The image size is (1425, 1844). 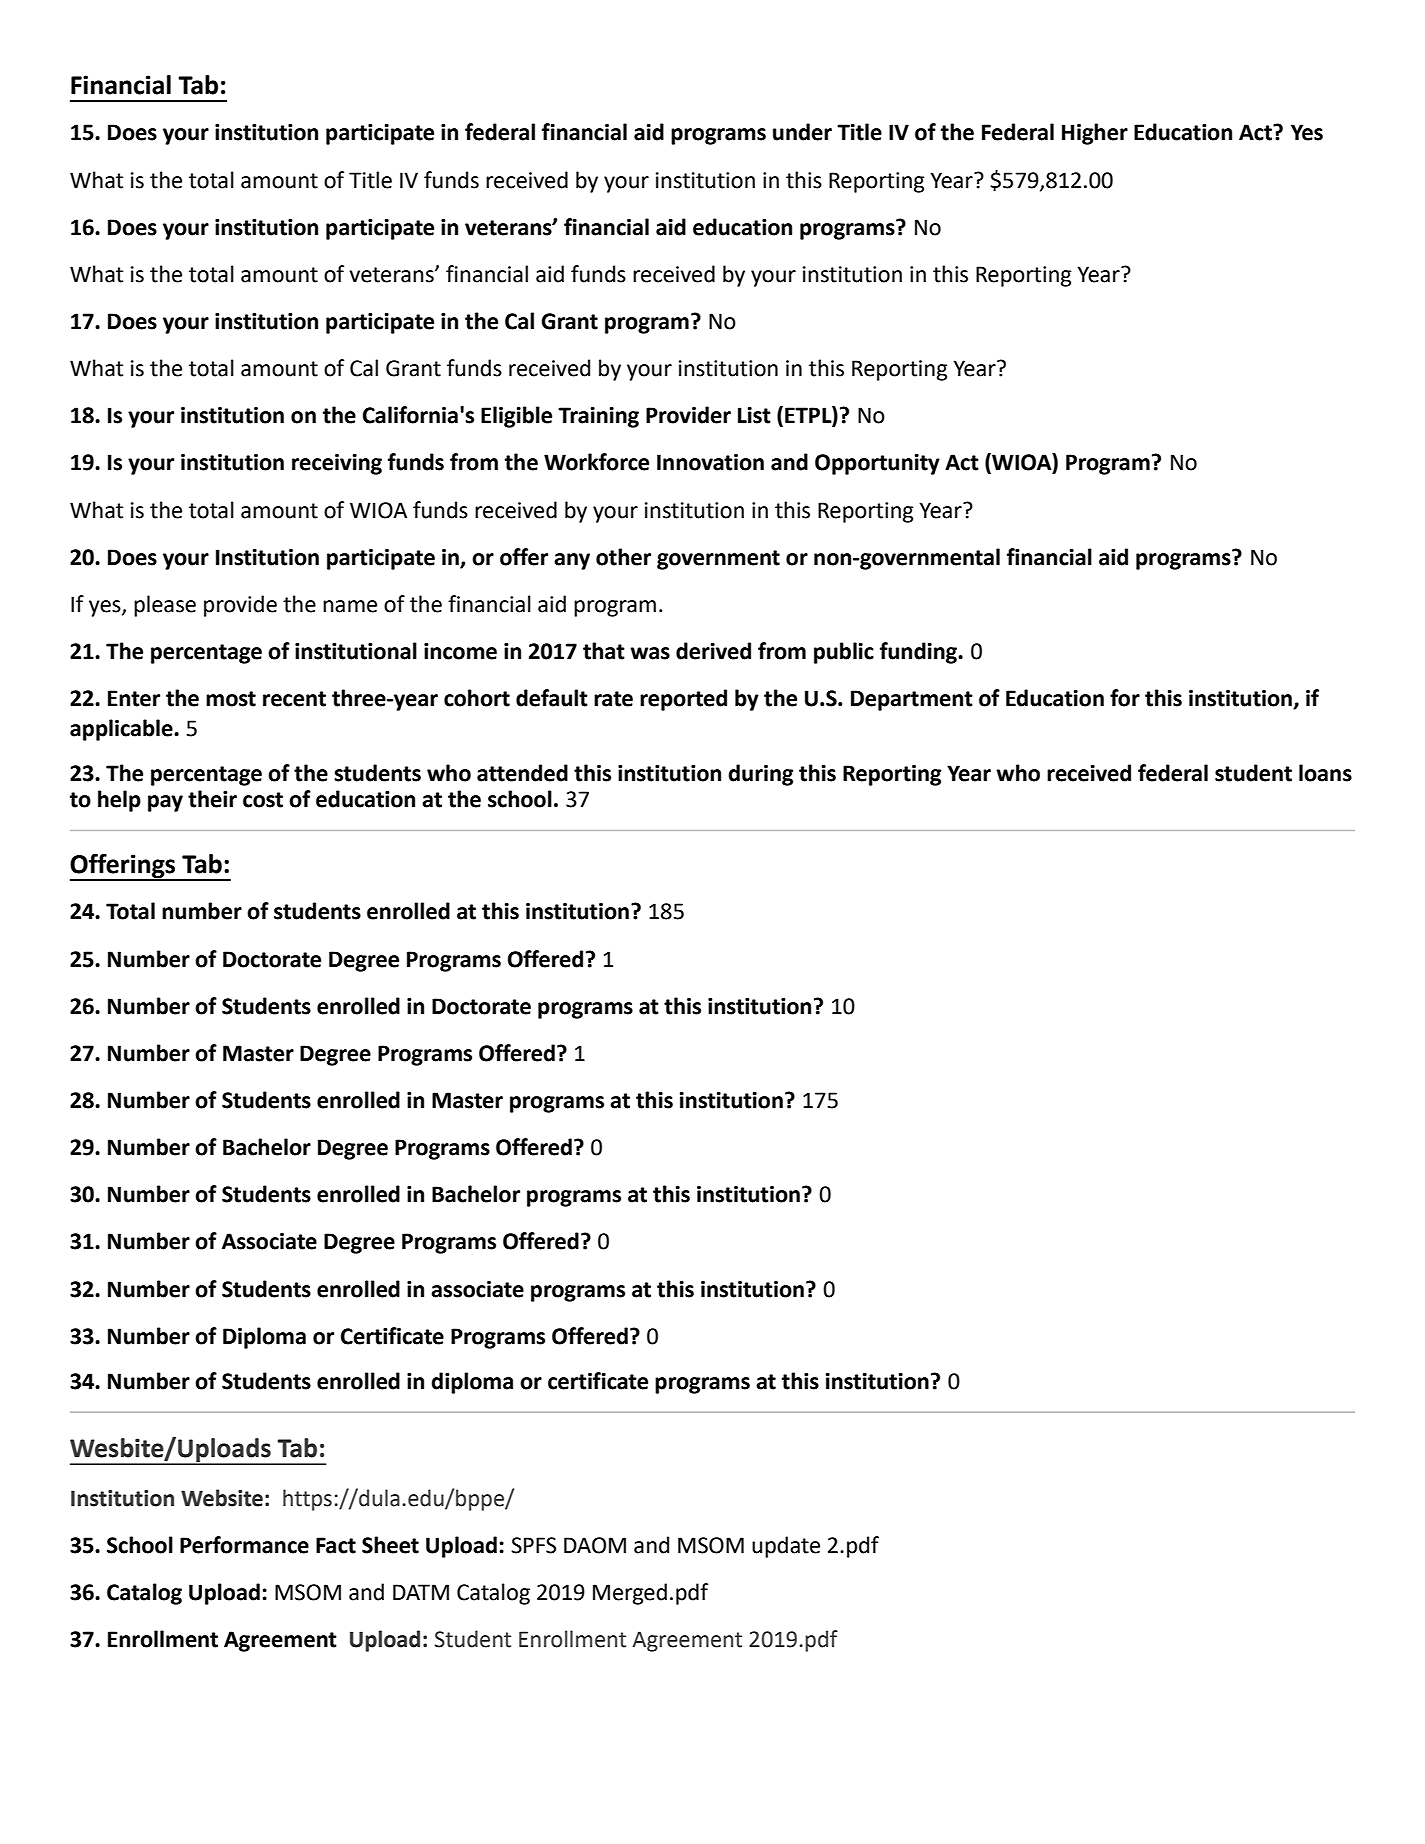 I want to click on cost, so click(x=263, y=800).
